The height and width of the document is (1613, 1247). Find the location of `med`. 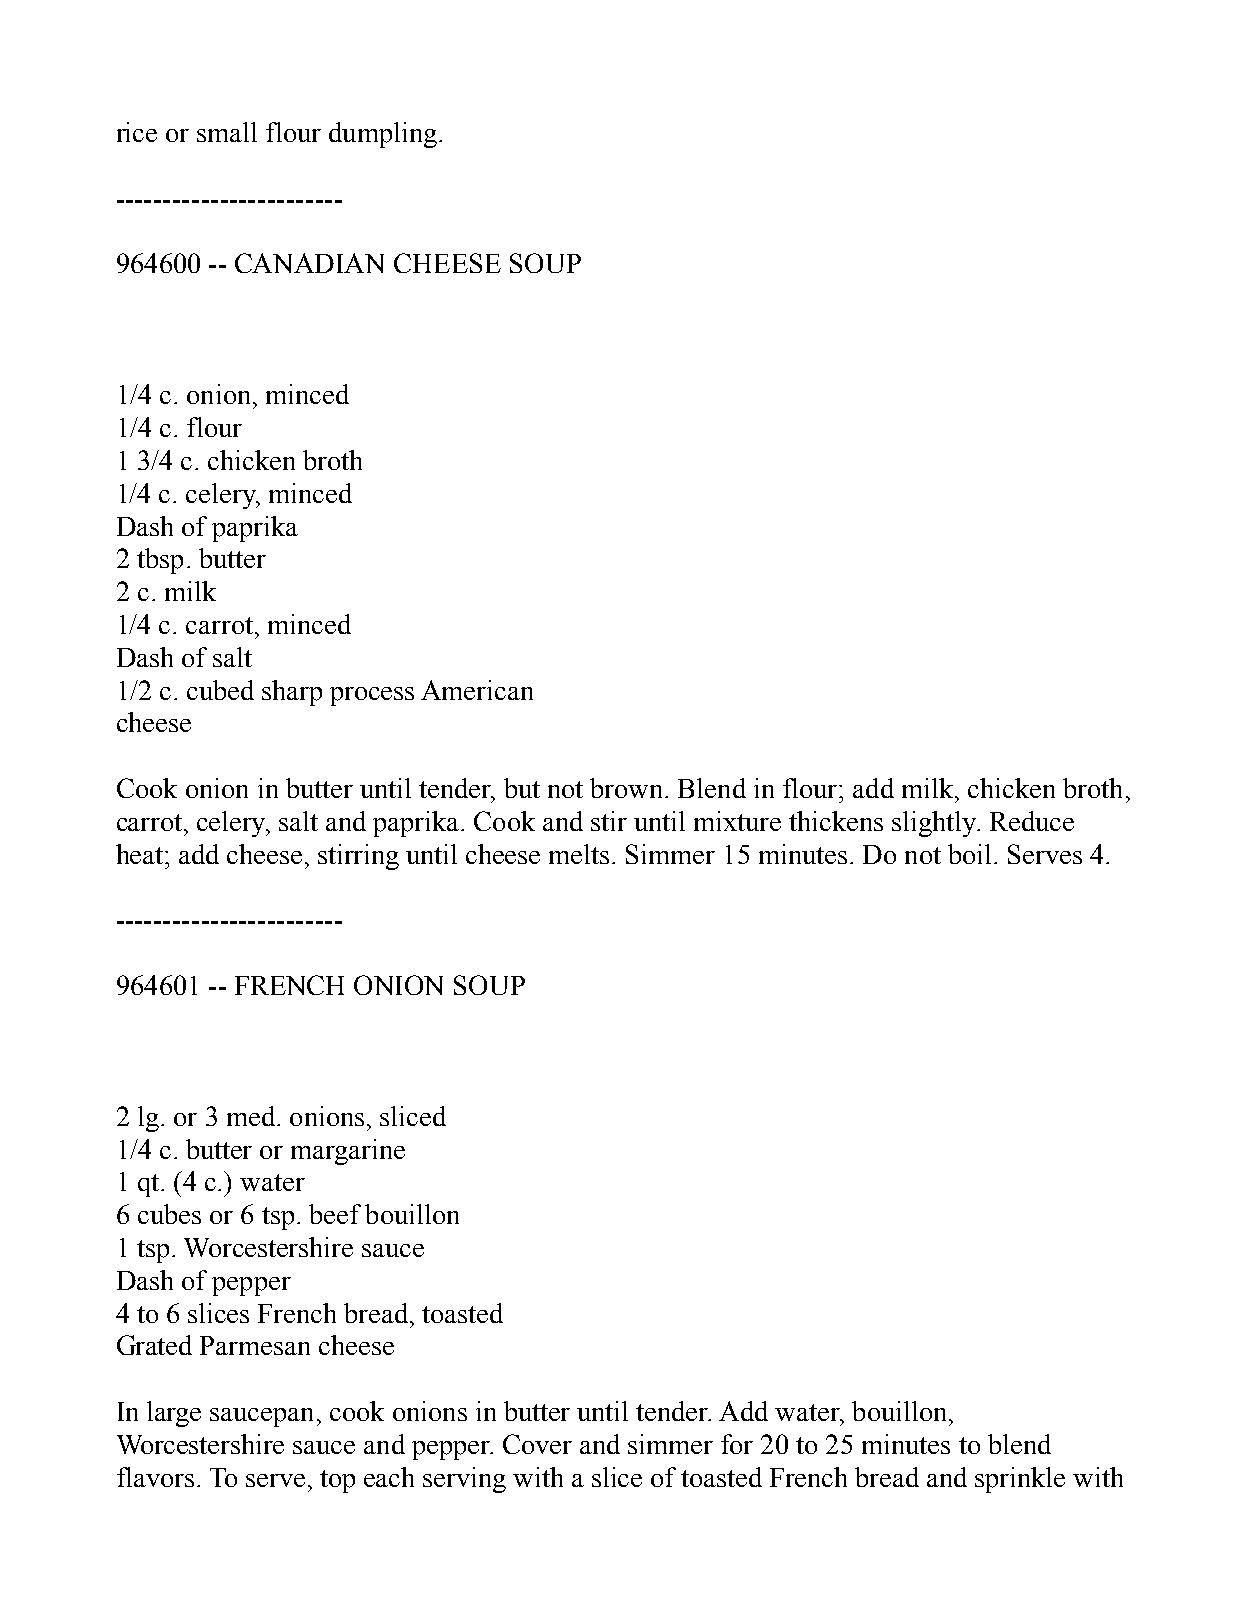

med is located at coordinates (251, 1116).
